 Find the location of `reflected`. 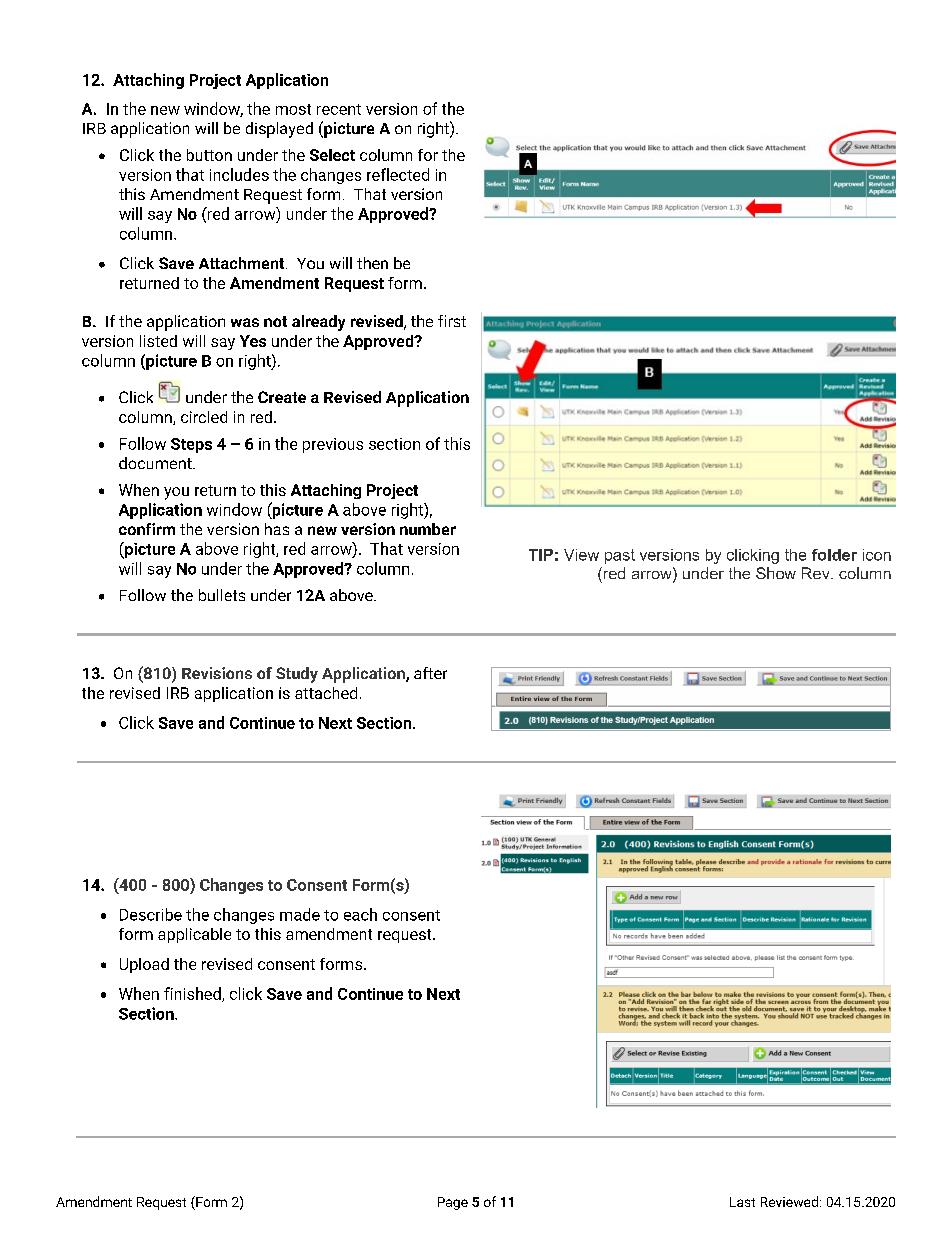

reflected is located at coordinates (398, 174).
